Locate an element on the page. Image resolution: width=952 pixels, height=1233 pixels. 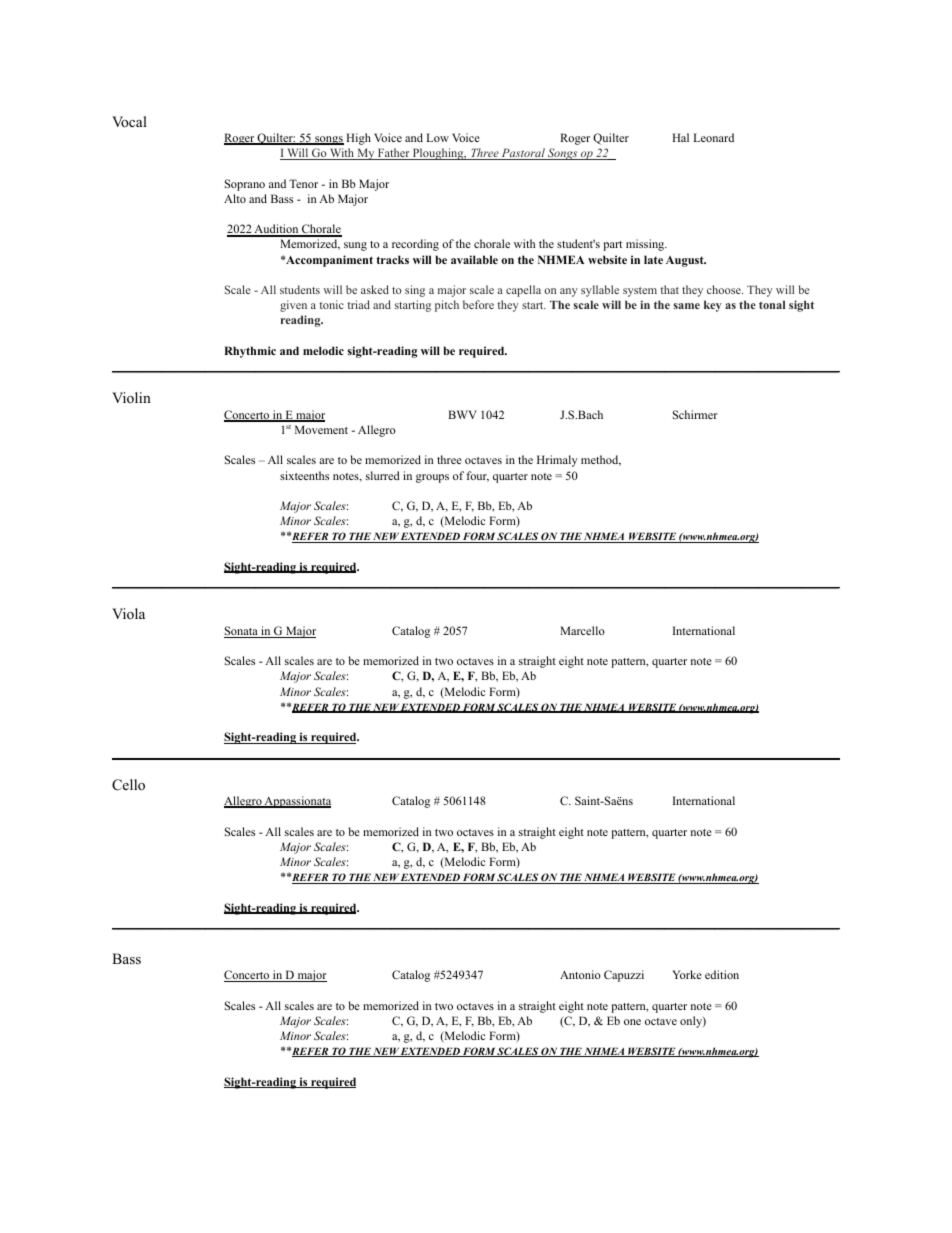
Hal is located at coordinates (680, 137).
